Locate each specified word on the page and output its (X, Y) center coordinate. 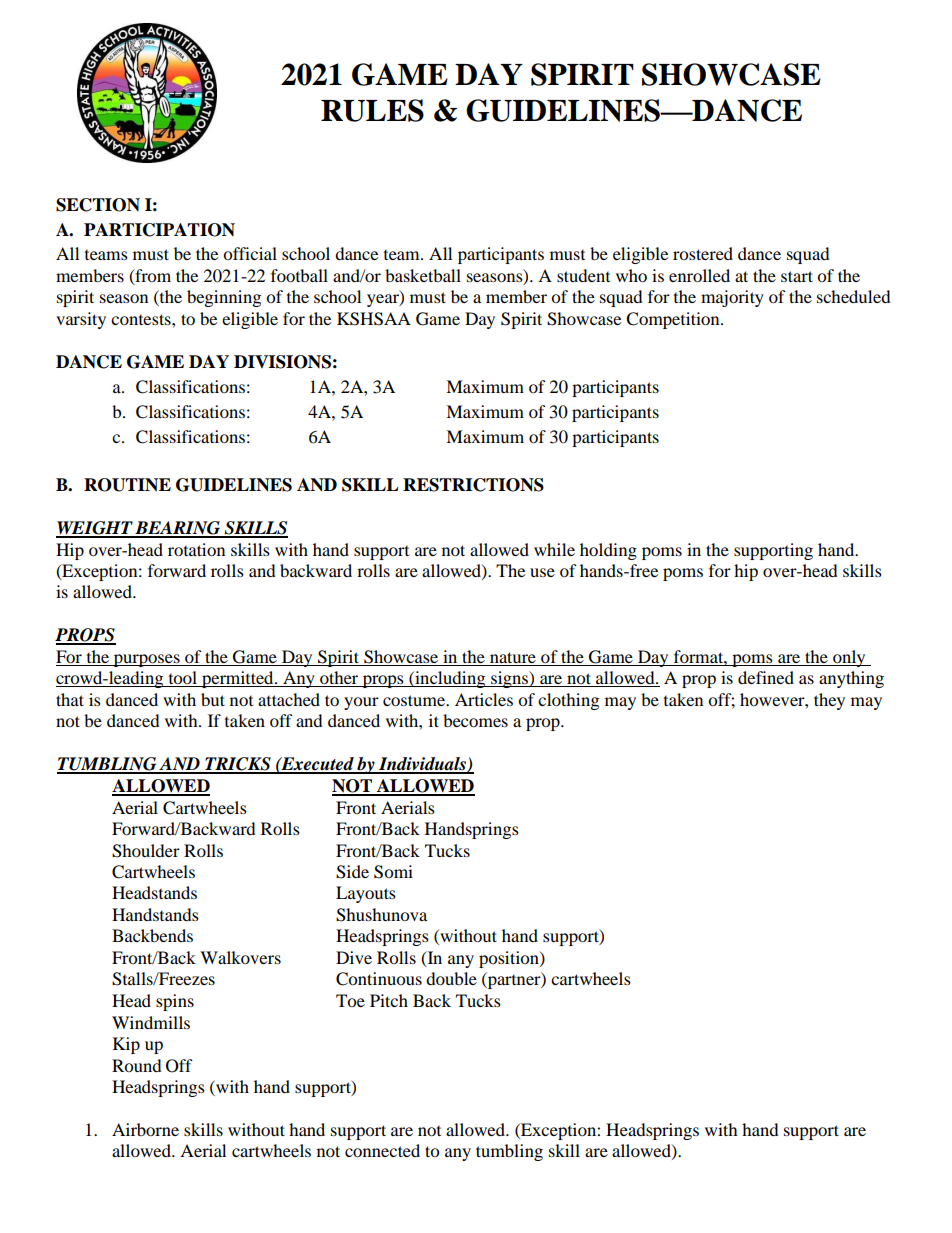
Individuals (422, 765)
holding (608, 551)
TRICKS (238, 765)
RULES (372, 110)
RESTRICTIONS (473, 485)
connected (382, 1150)
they (829, 701)
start (797, 276)
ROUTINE (127, 485)
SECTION (98, 205)
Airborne (145, 1129)
